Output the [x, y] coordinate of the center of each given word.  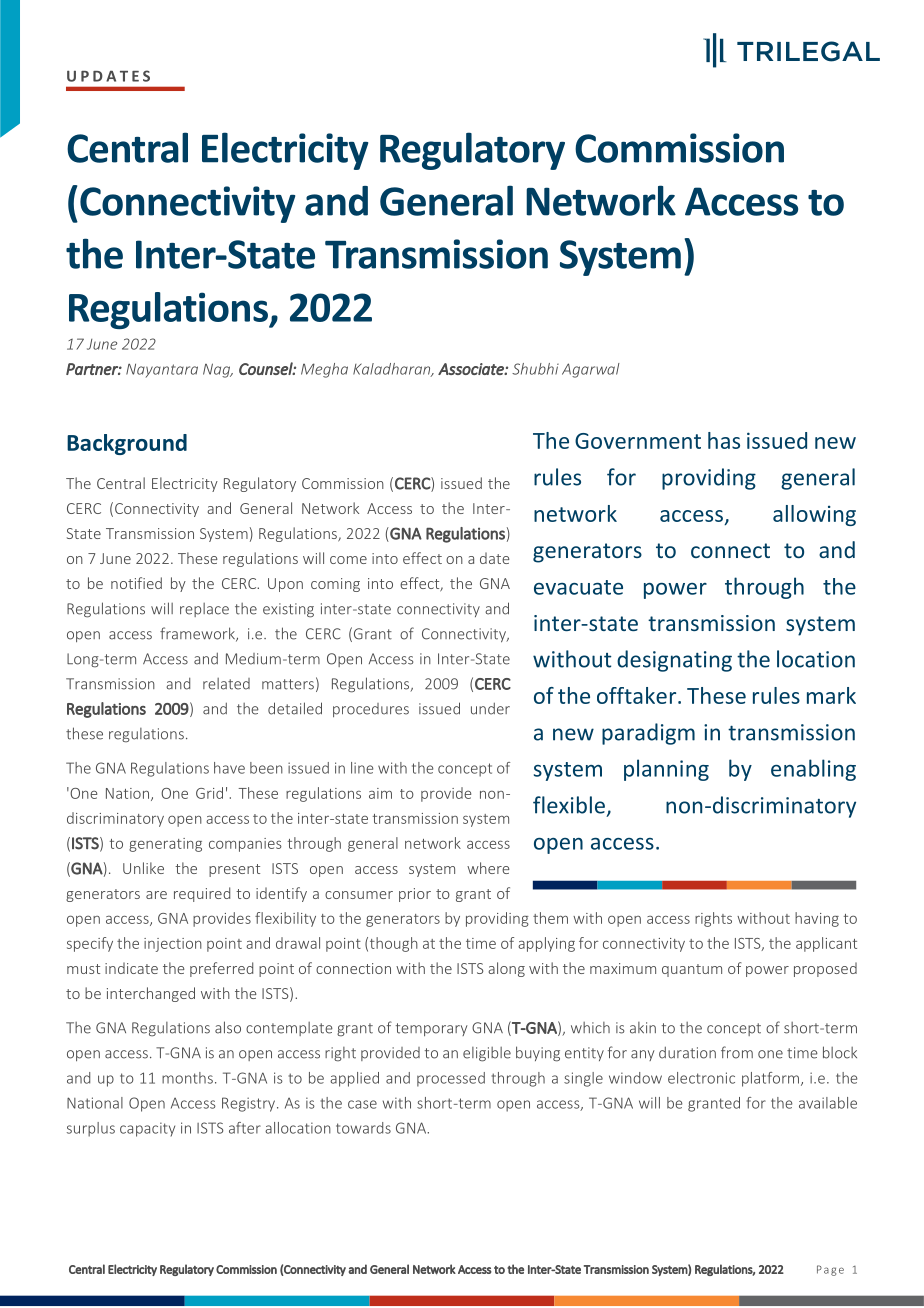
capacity [147, 1129]
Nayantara [162, 371]
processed [451, 1079]
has [724, 440]
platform [770, 1079]
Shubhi [535, 369]
